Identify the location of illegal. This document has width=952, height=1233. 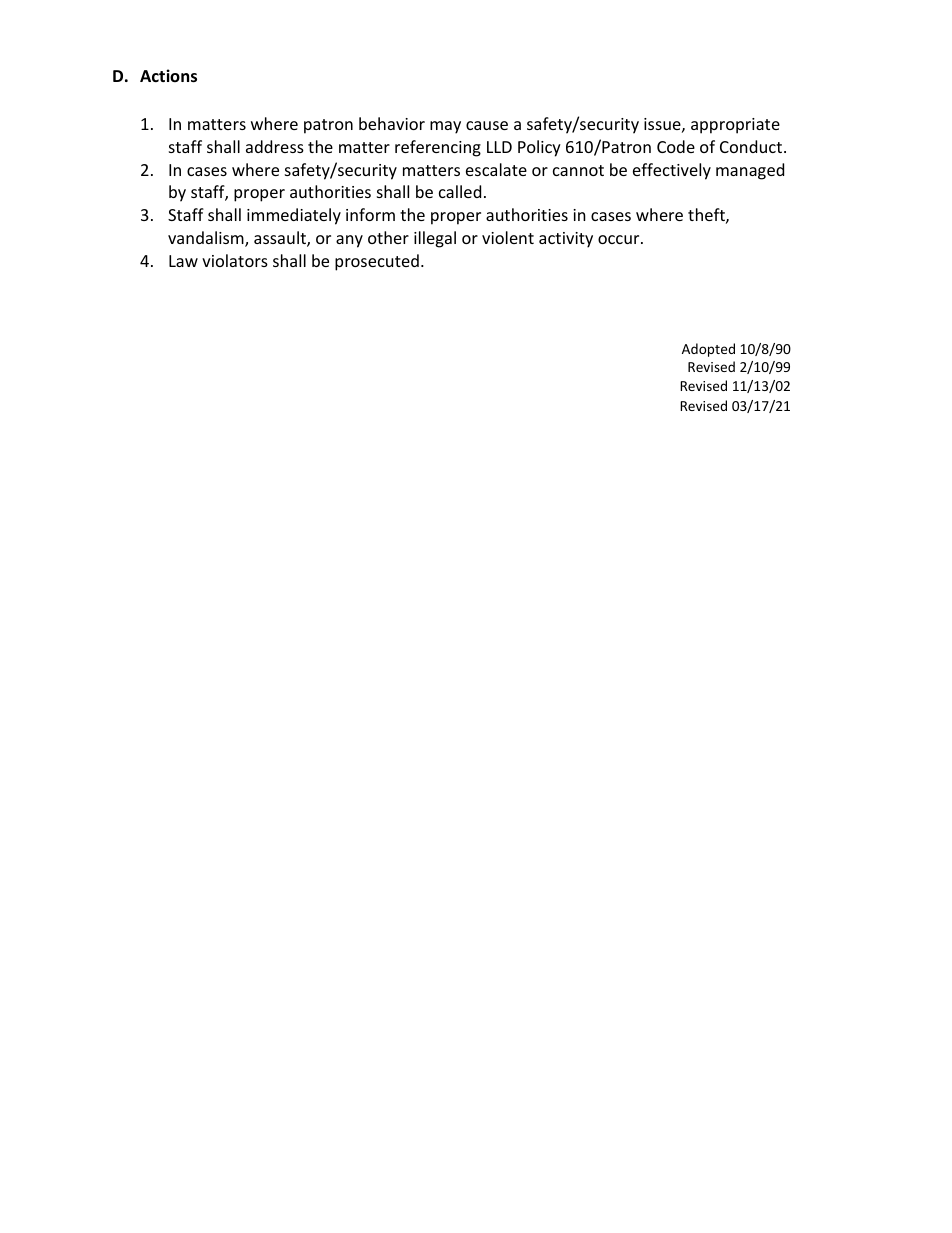
(435, 239).
